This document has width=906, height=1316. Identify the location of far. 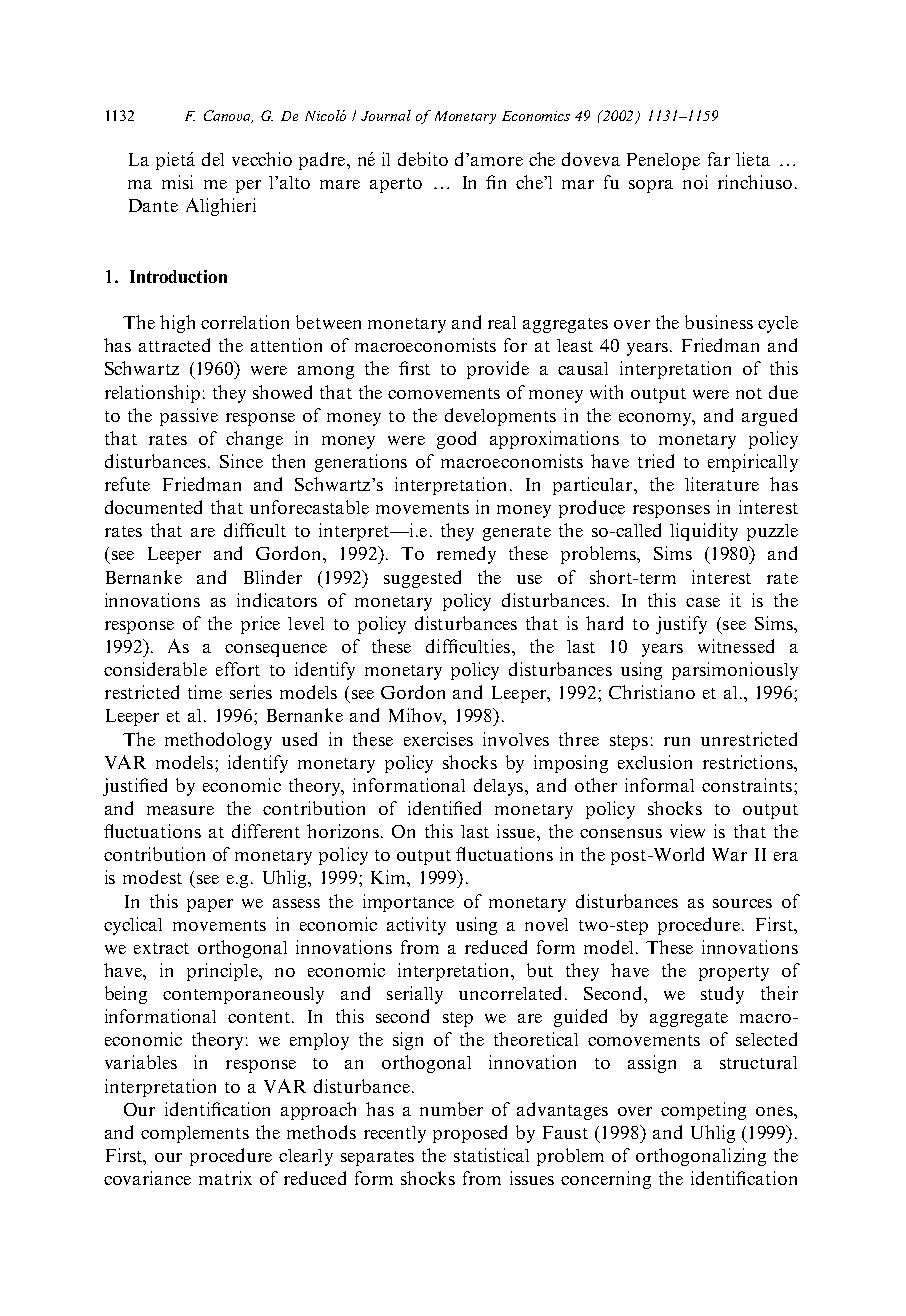
(719, 159).
